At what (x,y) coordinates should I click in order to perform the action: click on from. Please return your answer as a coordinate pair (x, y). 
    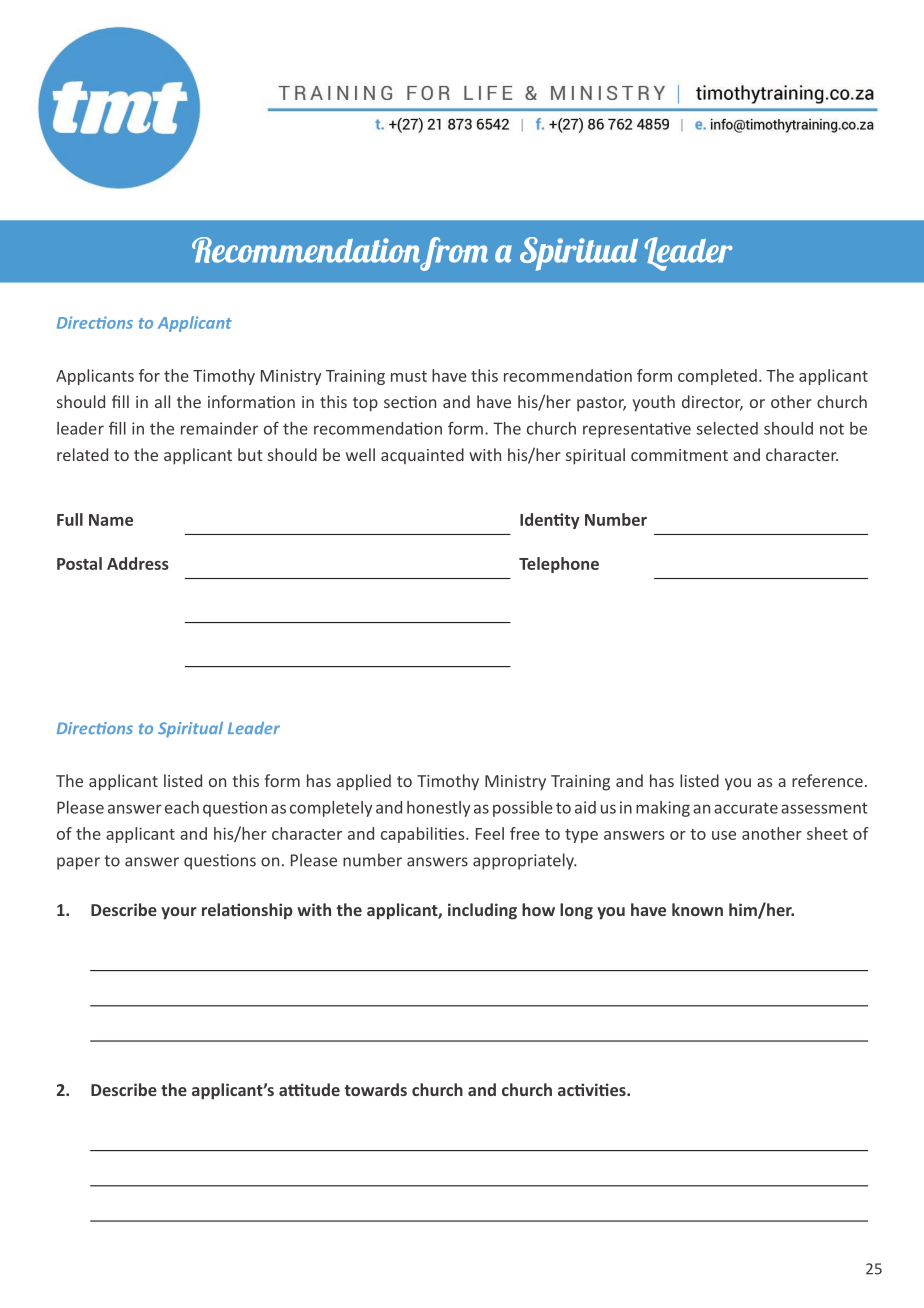
    Looking at the image, I should click on (454, 254).
